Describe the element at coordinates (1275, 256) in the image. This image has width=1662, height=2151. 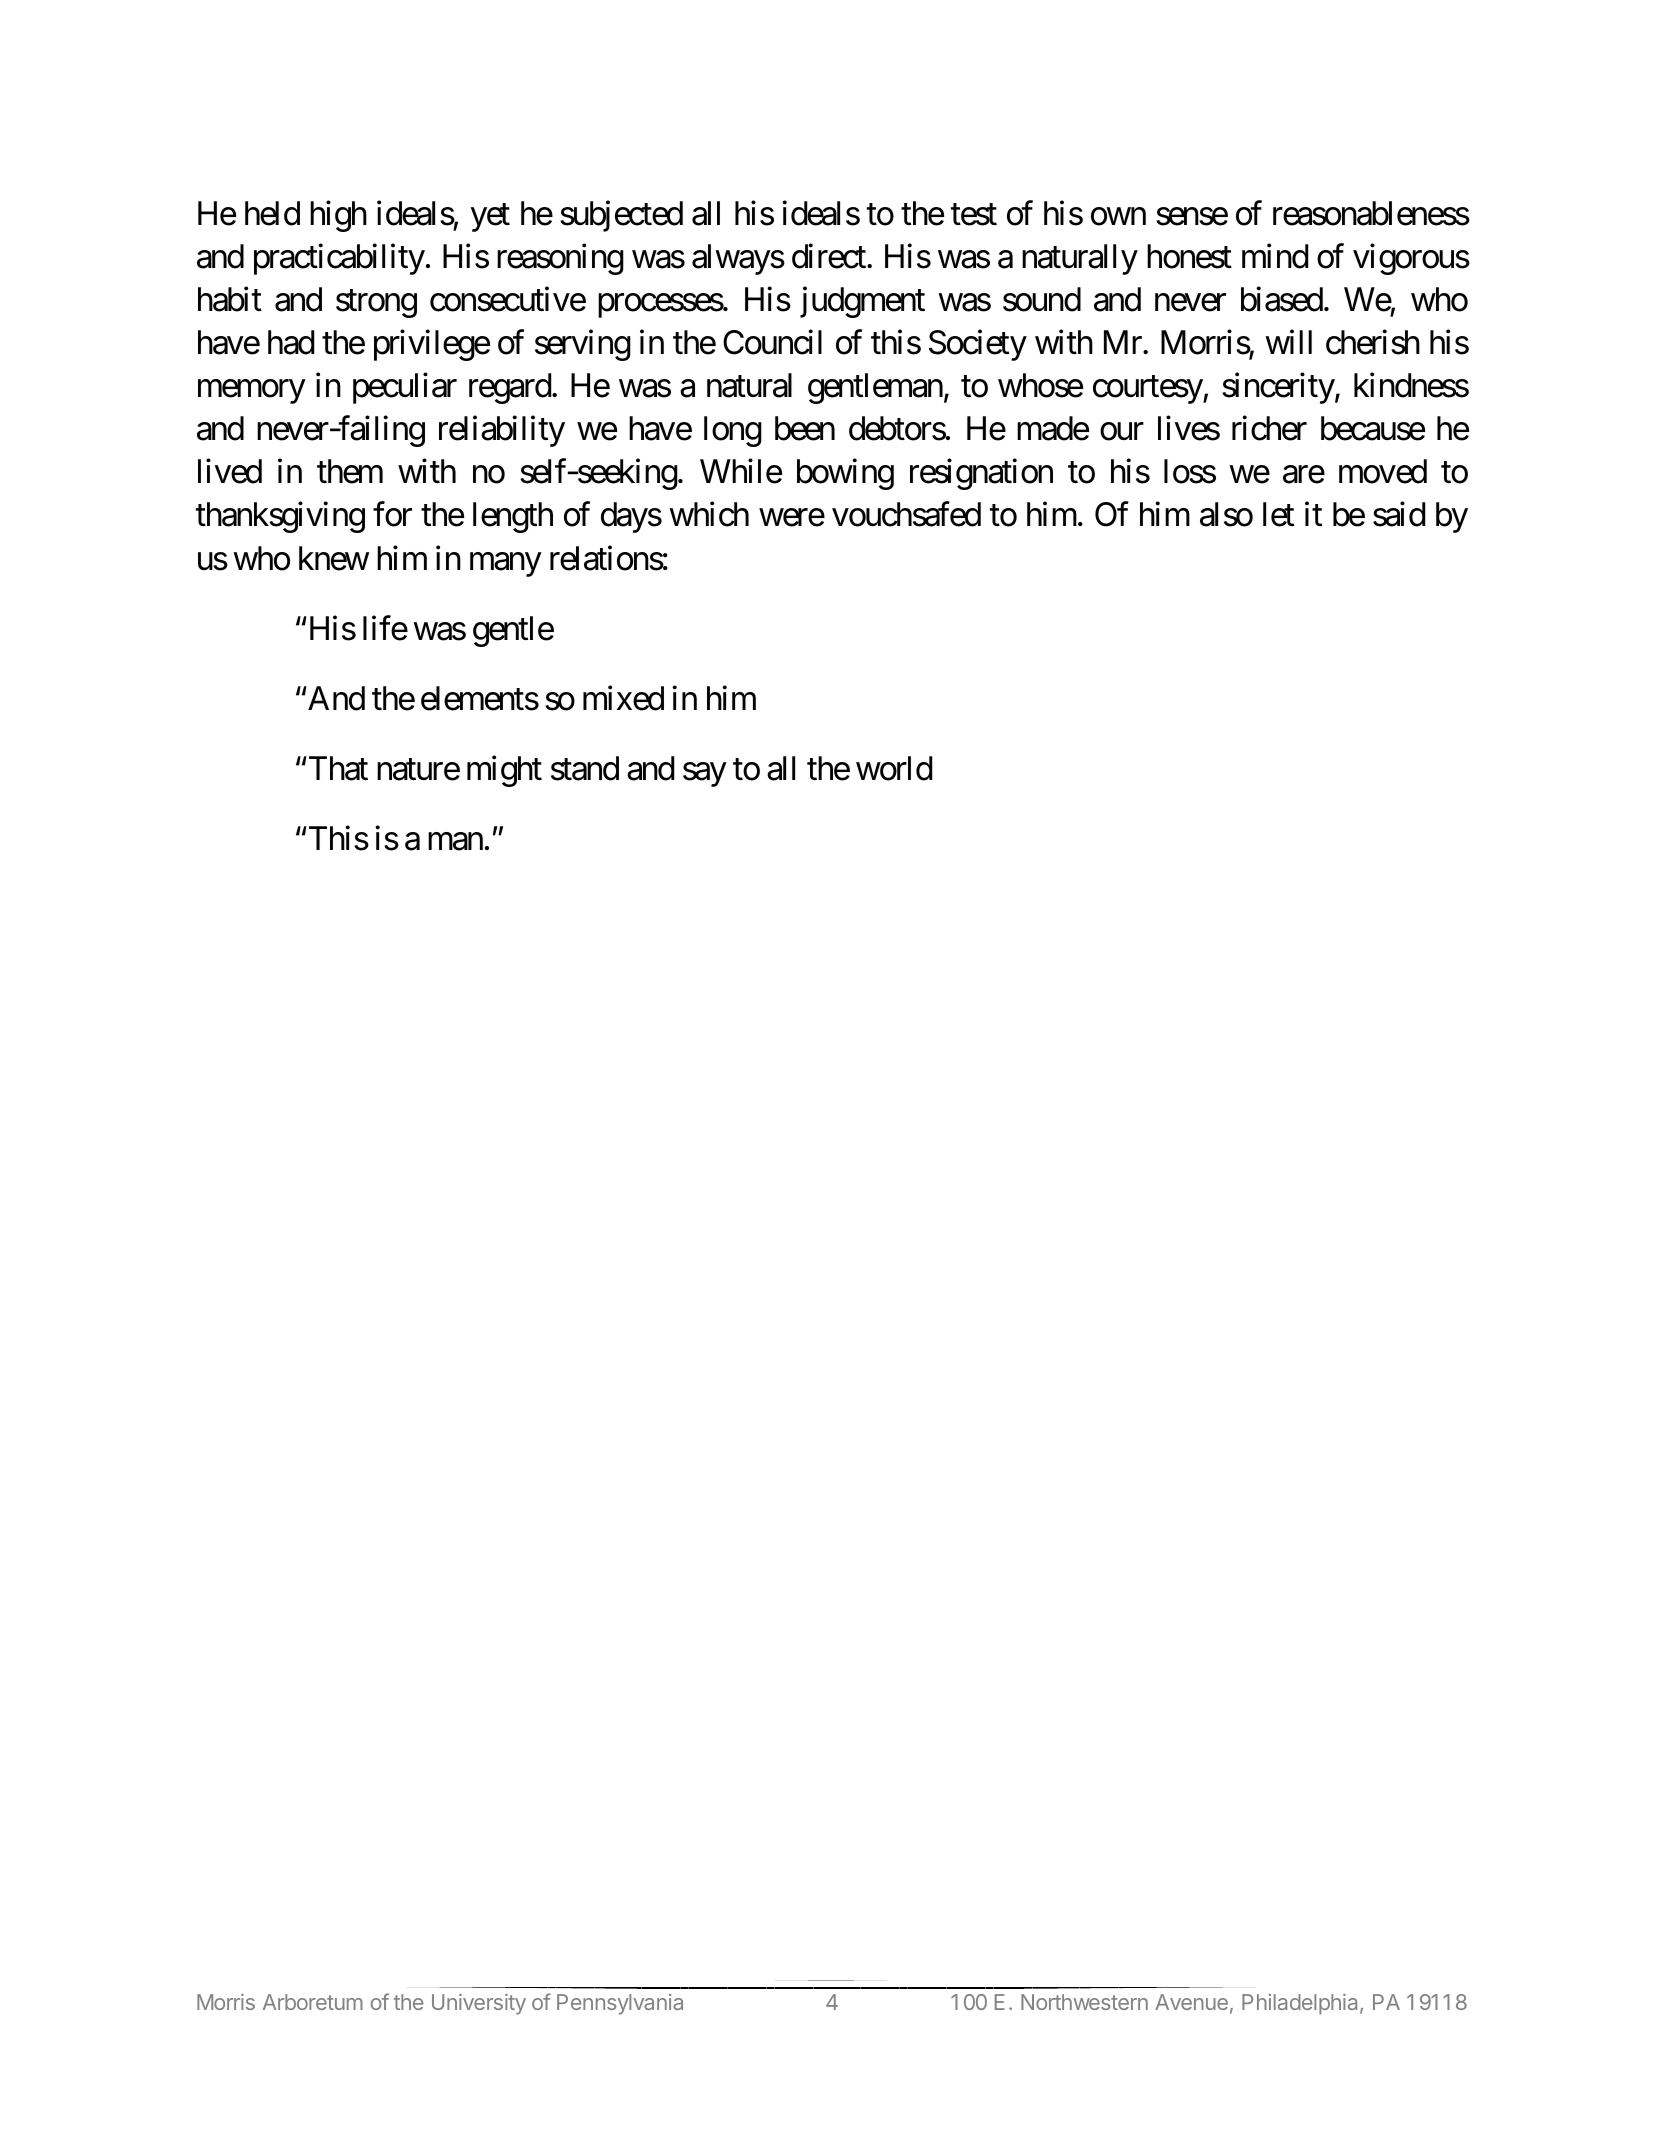
I see `mind` at that location.
